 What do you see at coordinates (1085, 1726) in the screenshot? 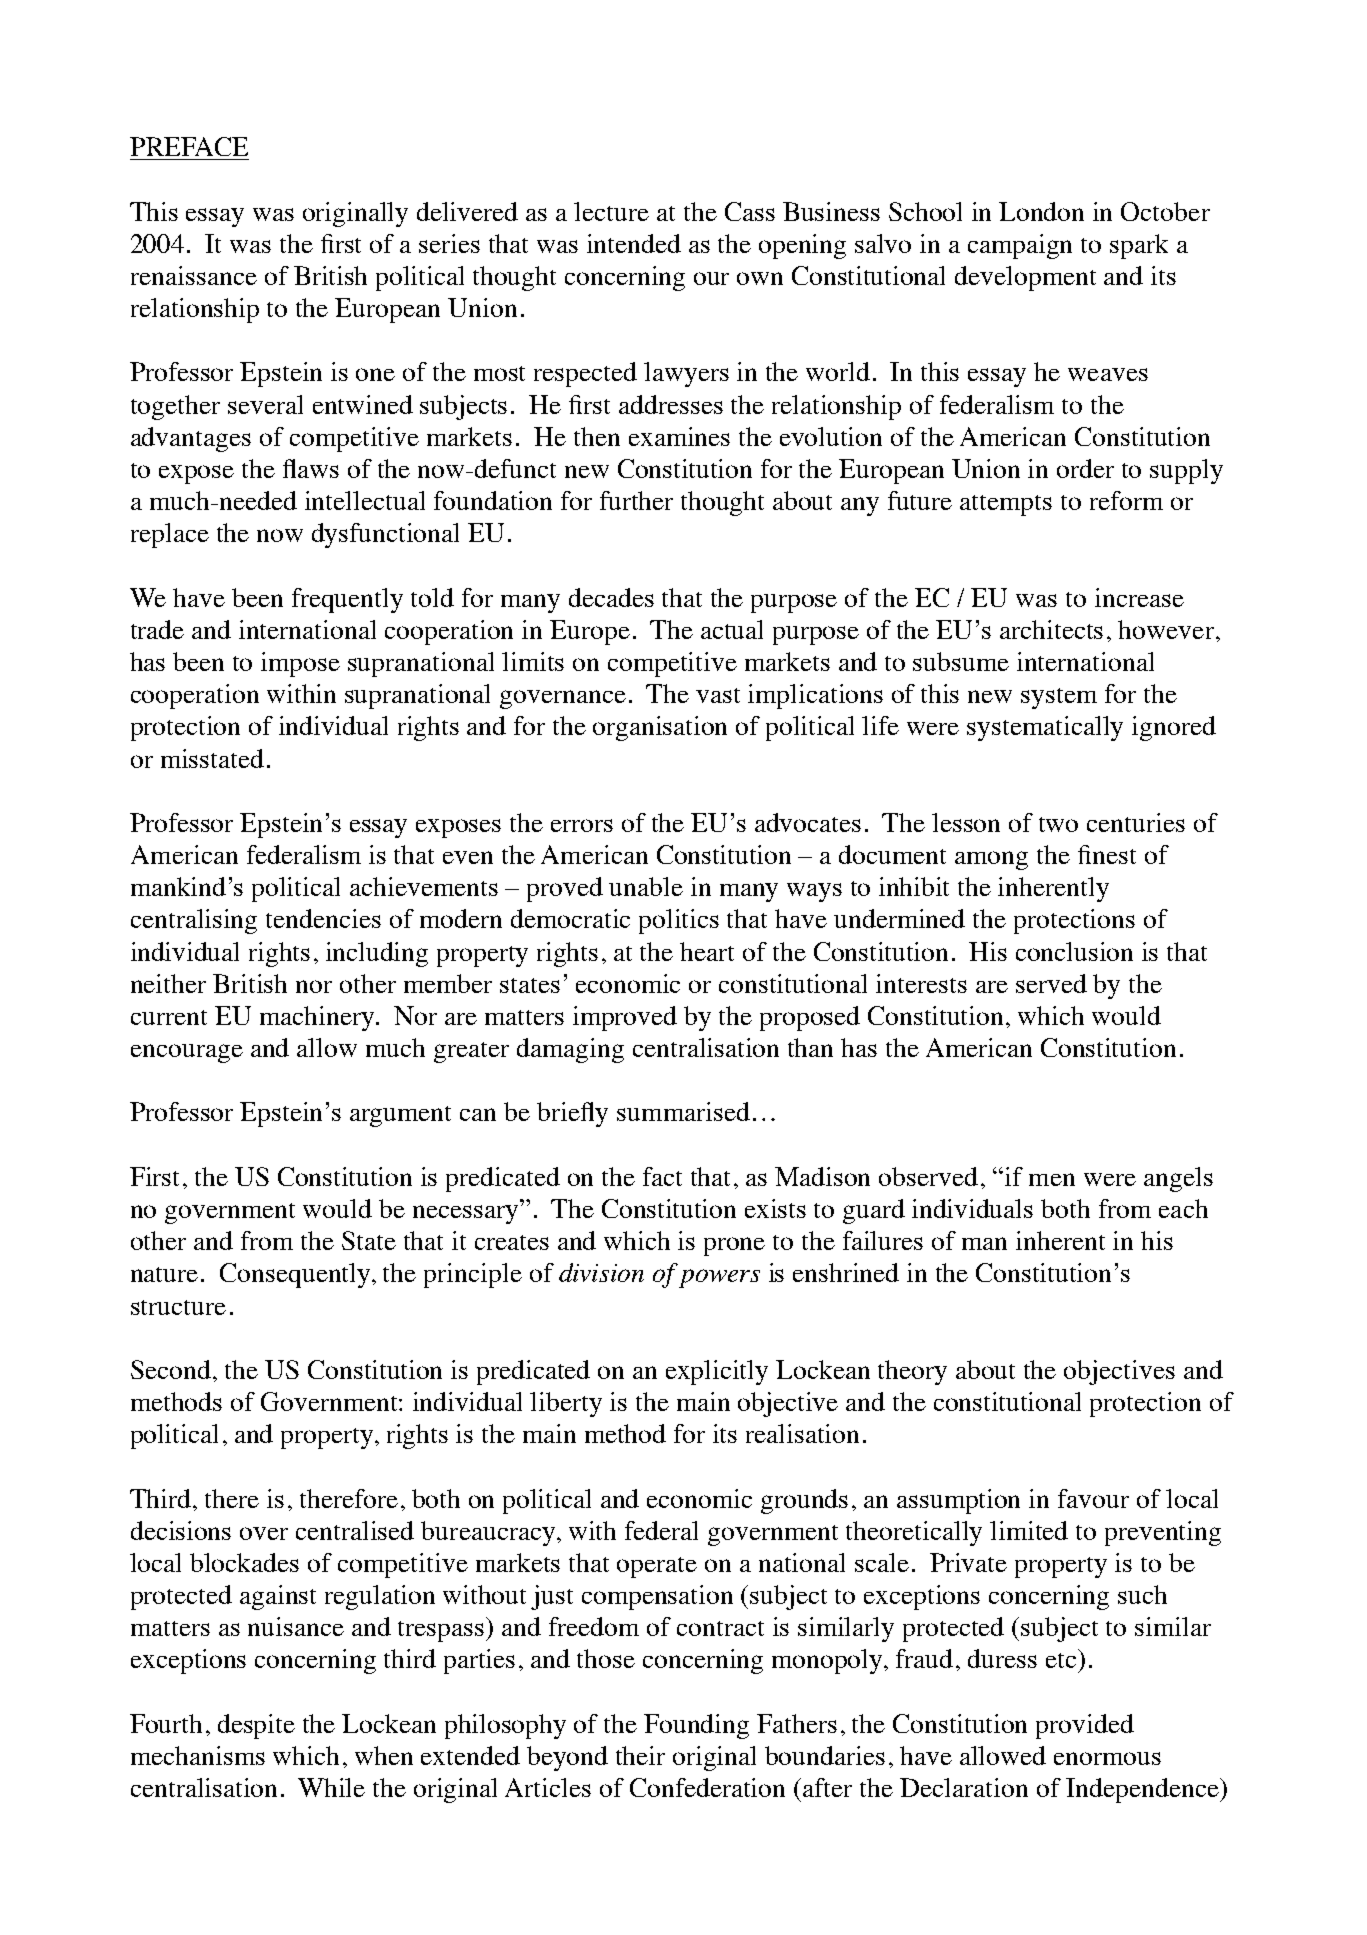
I see `provided` at bounding box center [1085, 1726].
